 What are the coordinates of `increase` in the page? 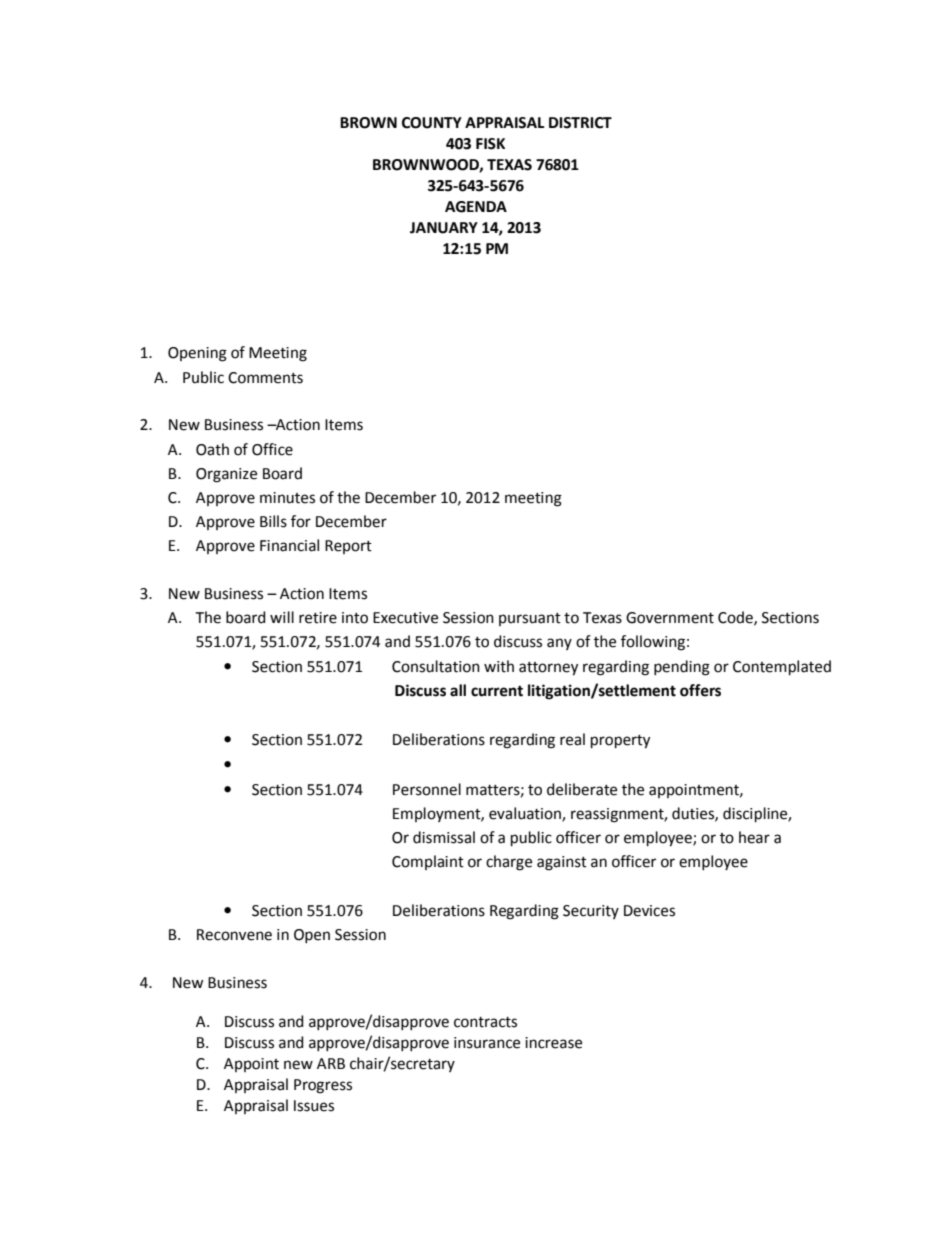 It's located at (553, 1043).
